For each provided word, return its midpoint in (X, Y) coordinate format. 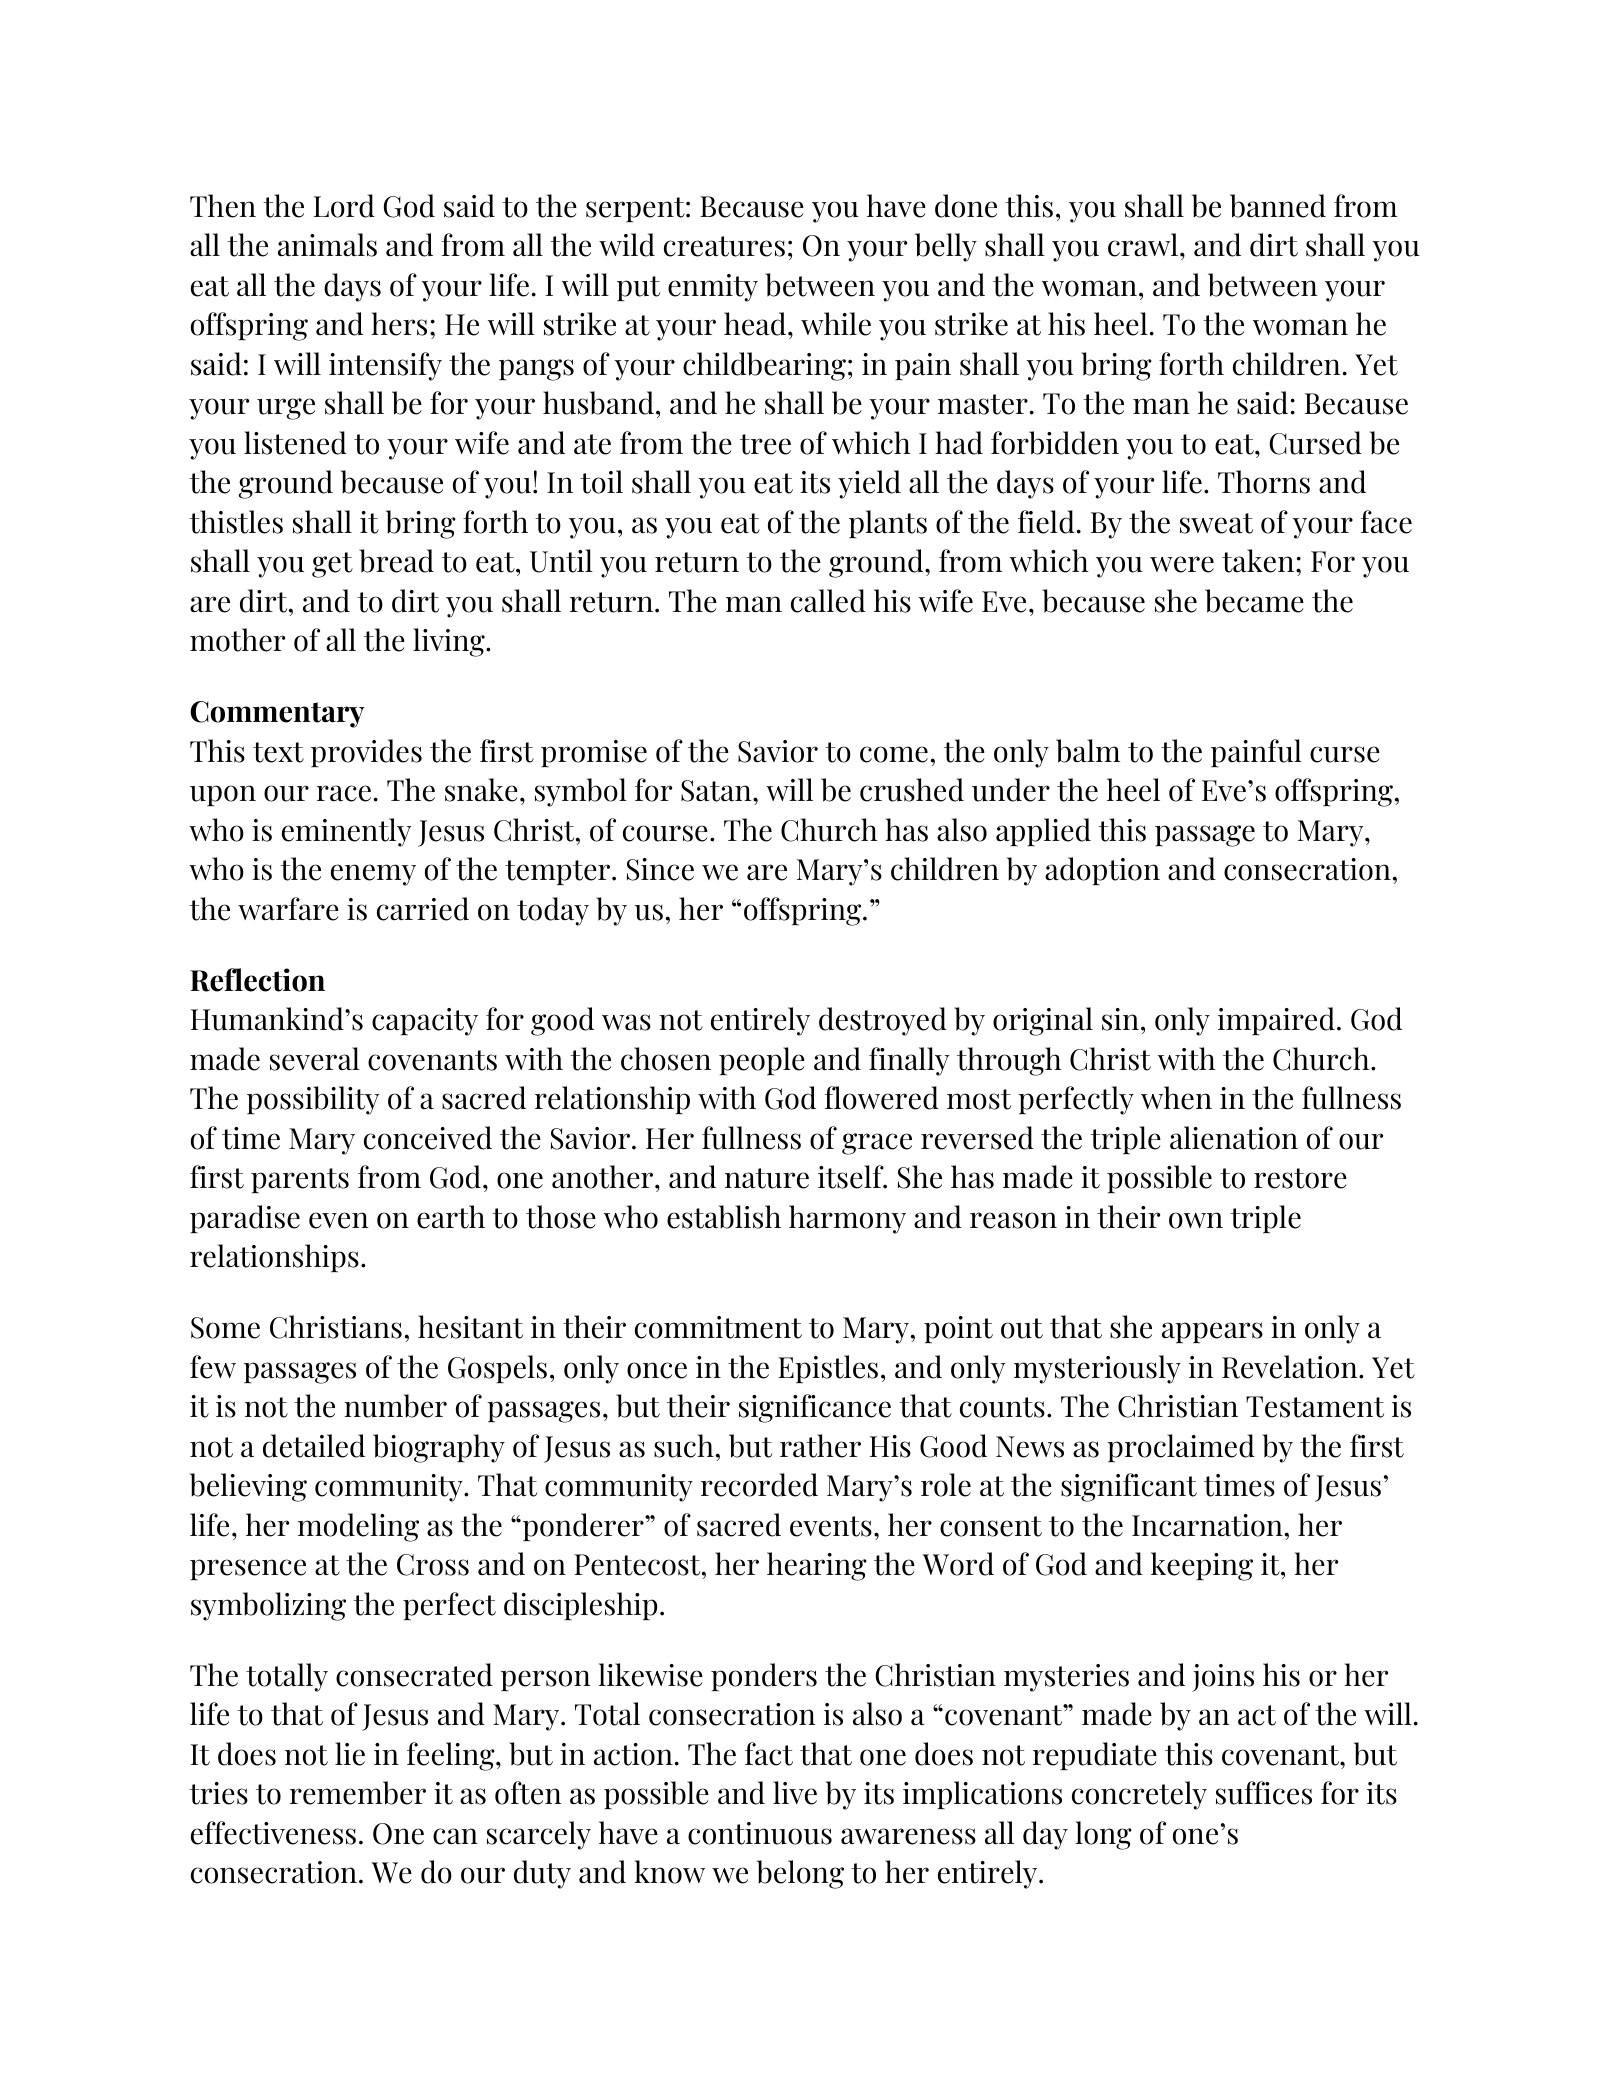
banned (1278, 206)
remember (358, 1793)
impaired (1276, 1021)
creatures (724, 246)
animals (327, 245)
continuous (760, 1833)
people (762, 1061)
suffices (1264, 1793)
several (315, 1059)
